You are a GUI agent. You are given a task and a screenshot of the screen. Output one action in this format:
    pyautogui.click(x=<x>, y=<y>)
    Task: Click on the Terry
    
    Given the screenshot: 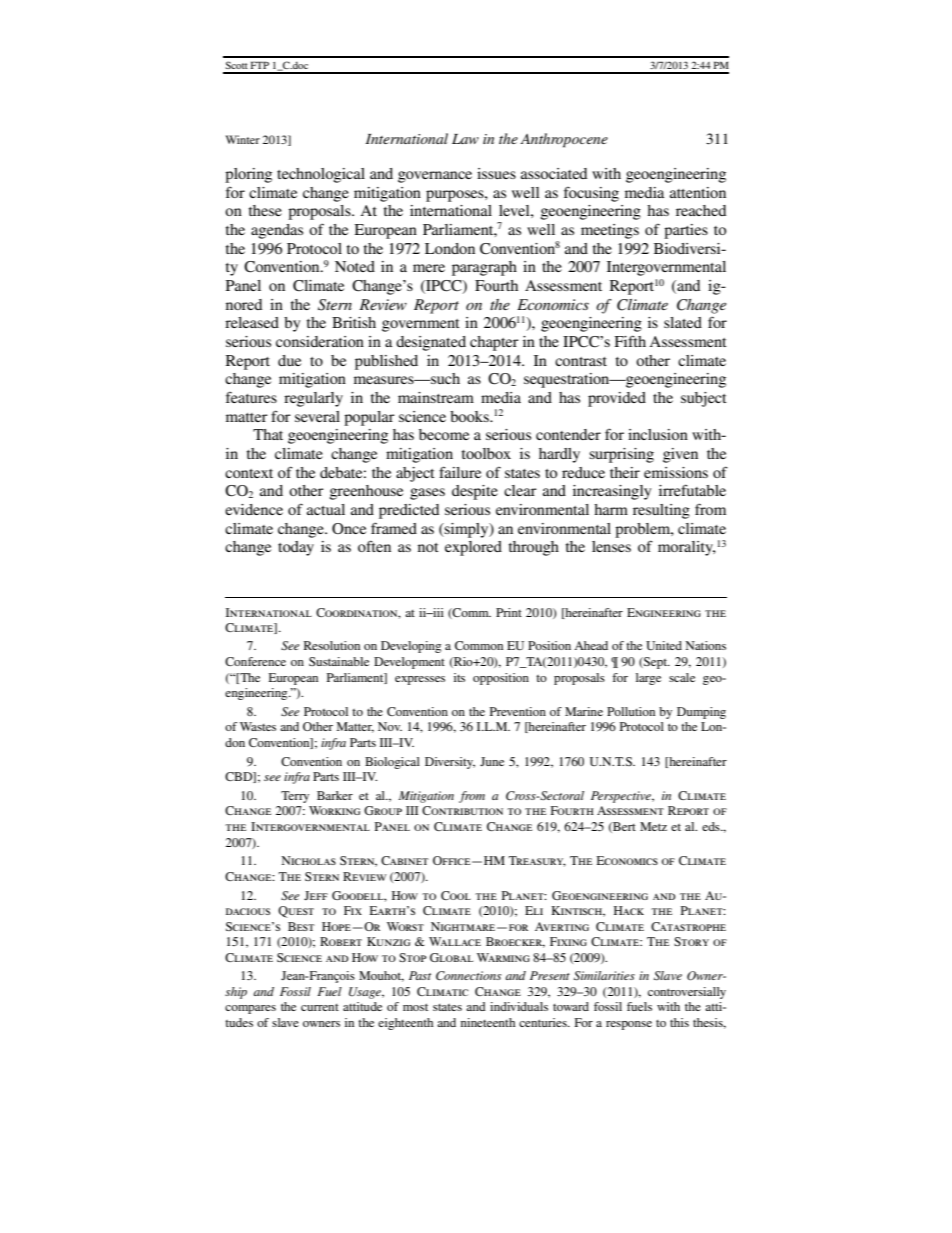 What is the action you would take?
    pyautogui.click(x=295, y=797)
